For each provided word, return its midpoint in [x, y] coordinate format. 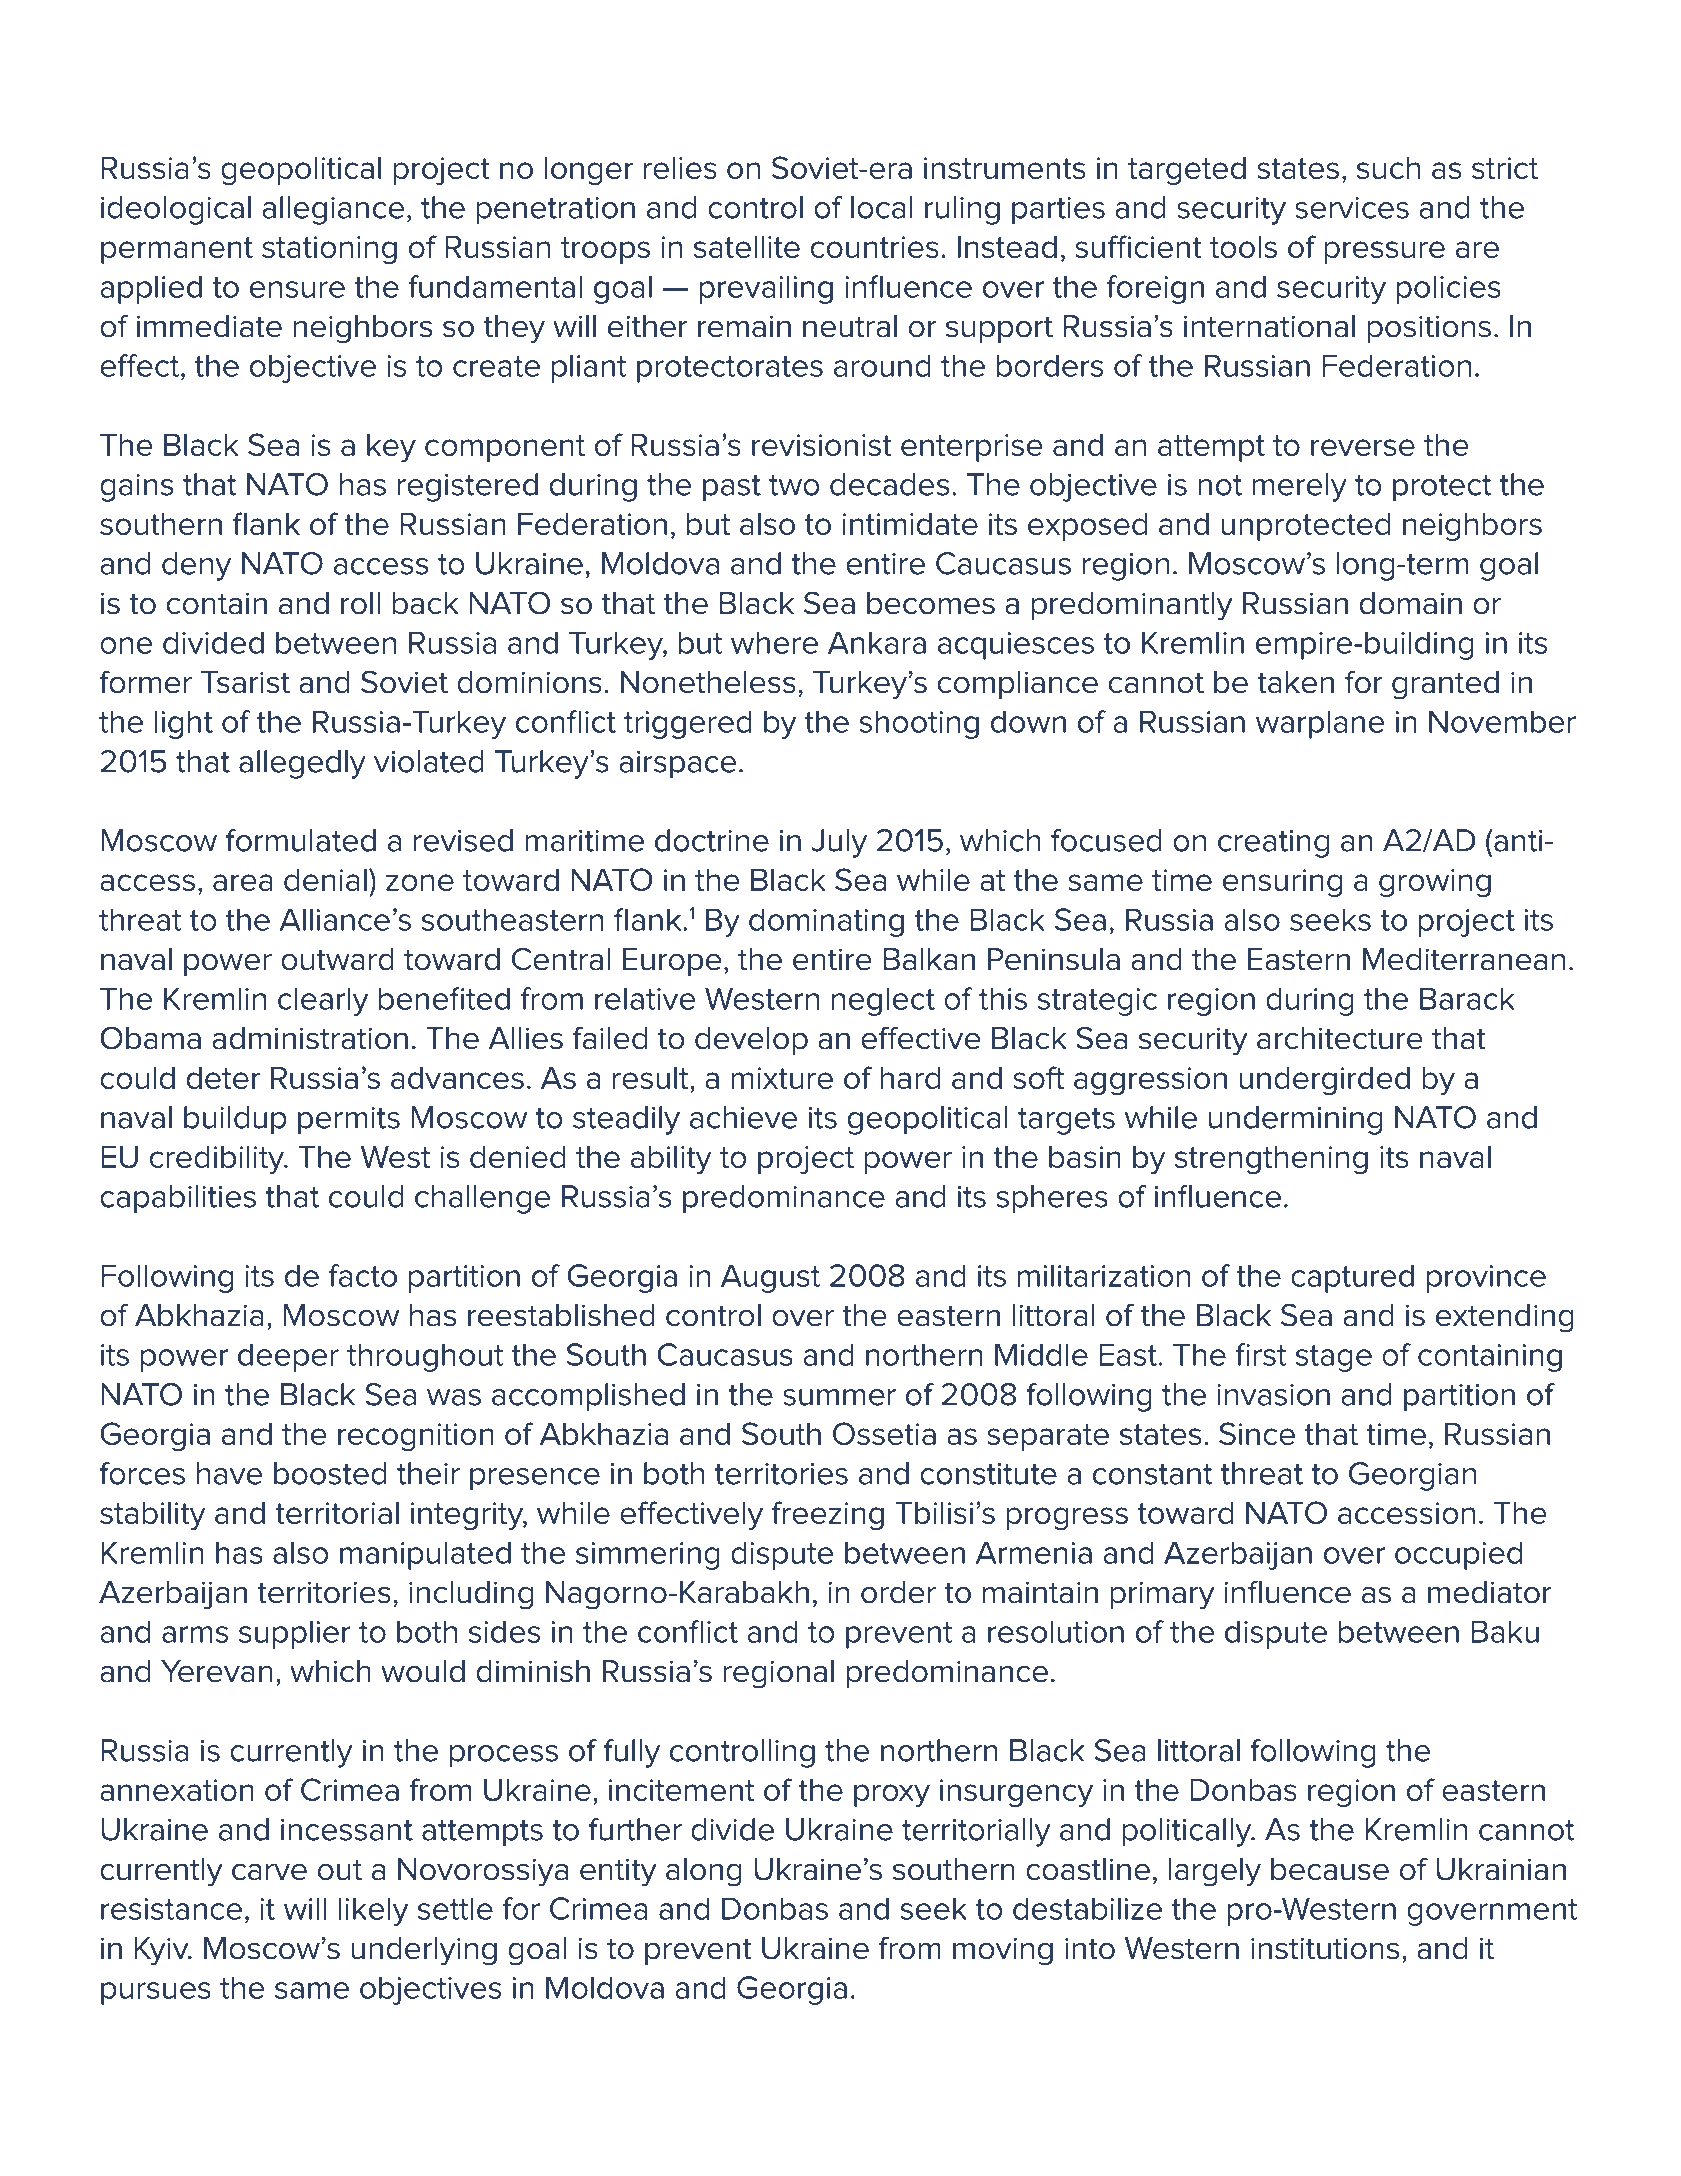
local [882, 207]
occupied [1458, 1555]
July [839, 843]
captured [1352, 1278]
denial [325, 880]
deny [196, 566]
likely [373, 1911]
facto [363, 1275]
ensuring [1282, 883]
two [794, 485]
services [1352, 208]
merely [1299, 487]
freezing [828, 1515]
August [770, 1278]
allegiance [333, 210]
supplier [294, 1634]
